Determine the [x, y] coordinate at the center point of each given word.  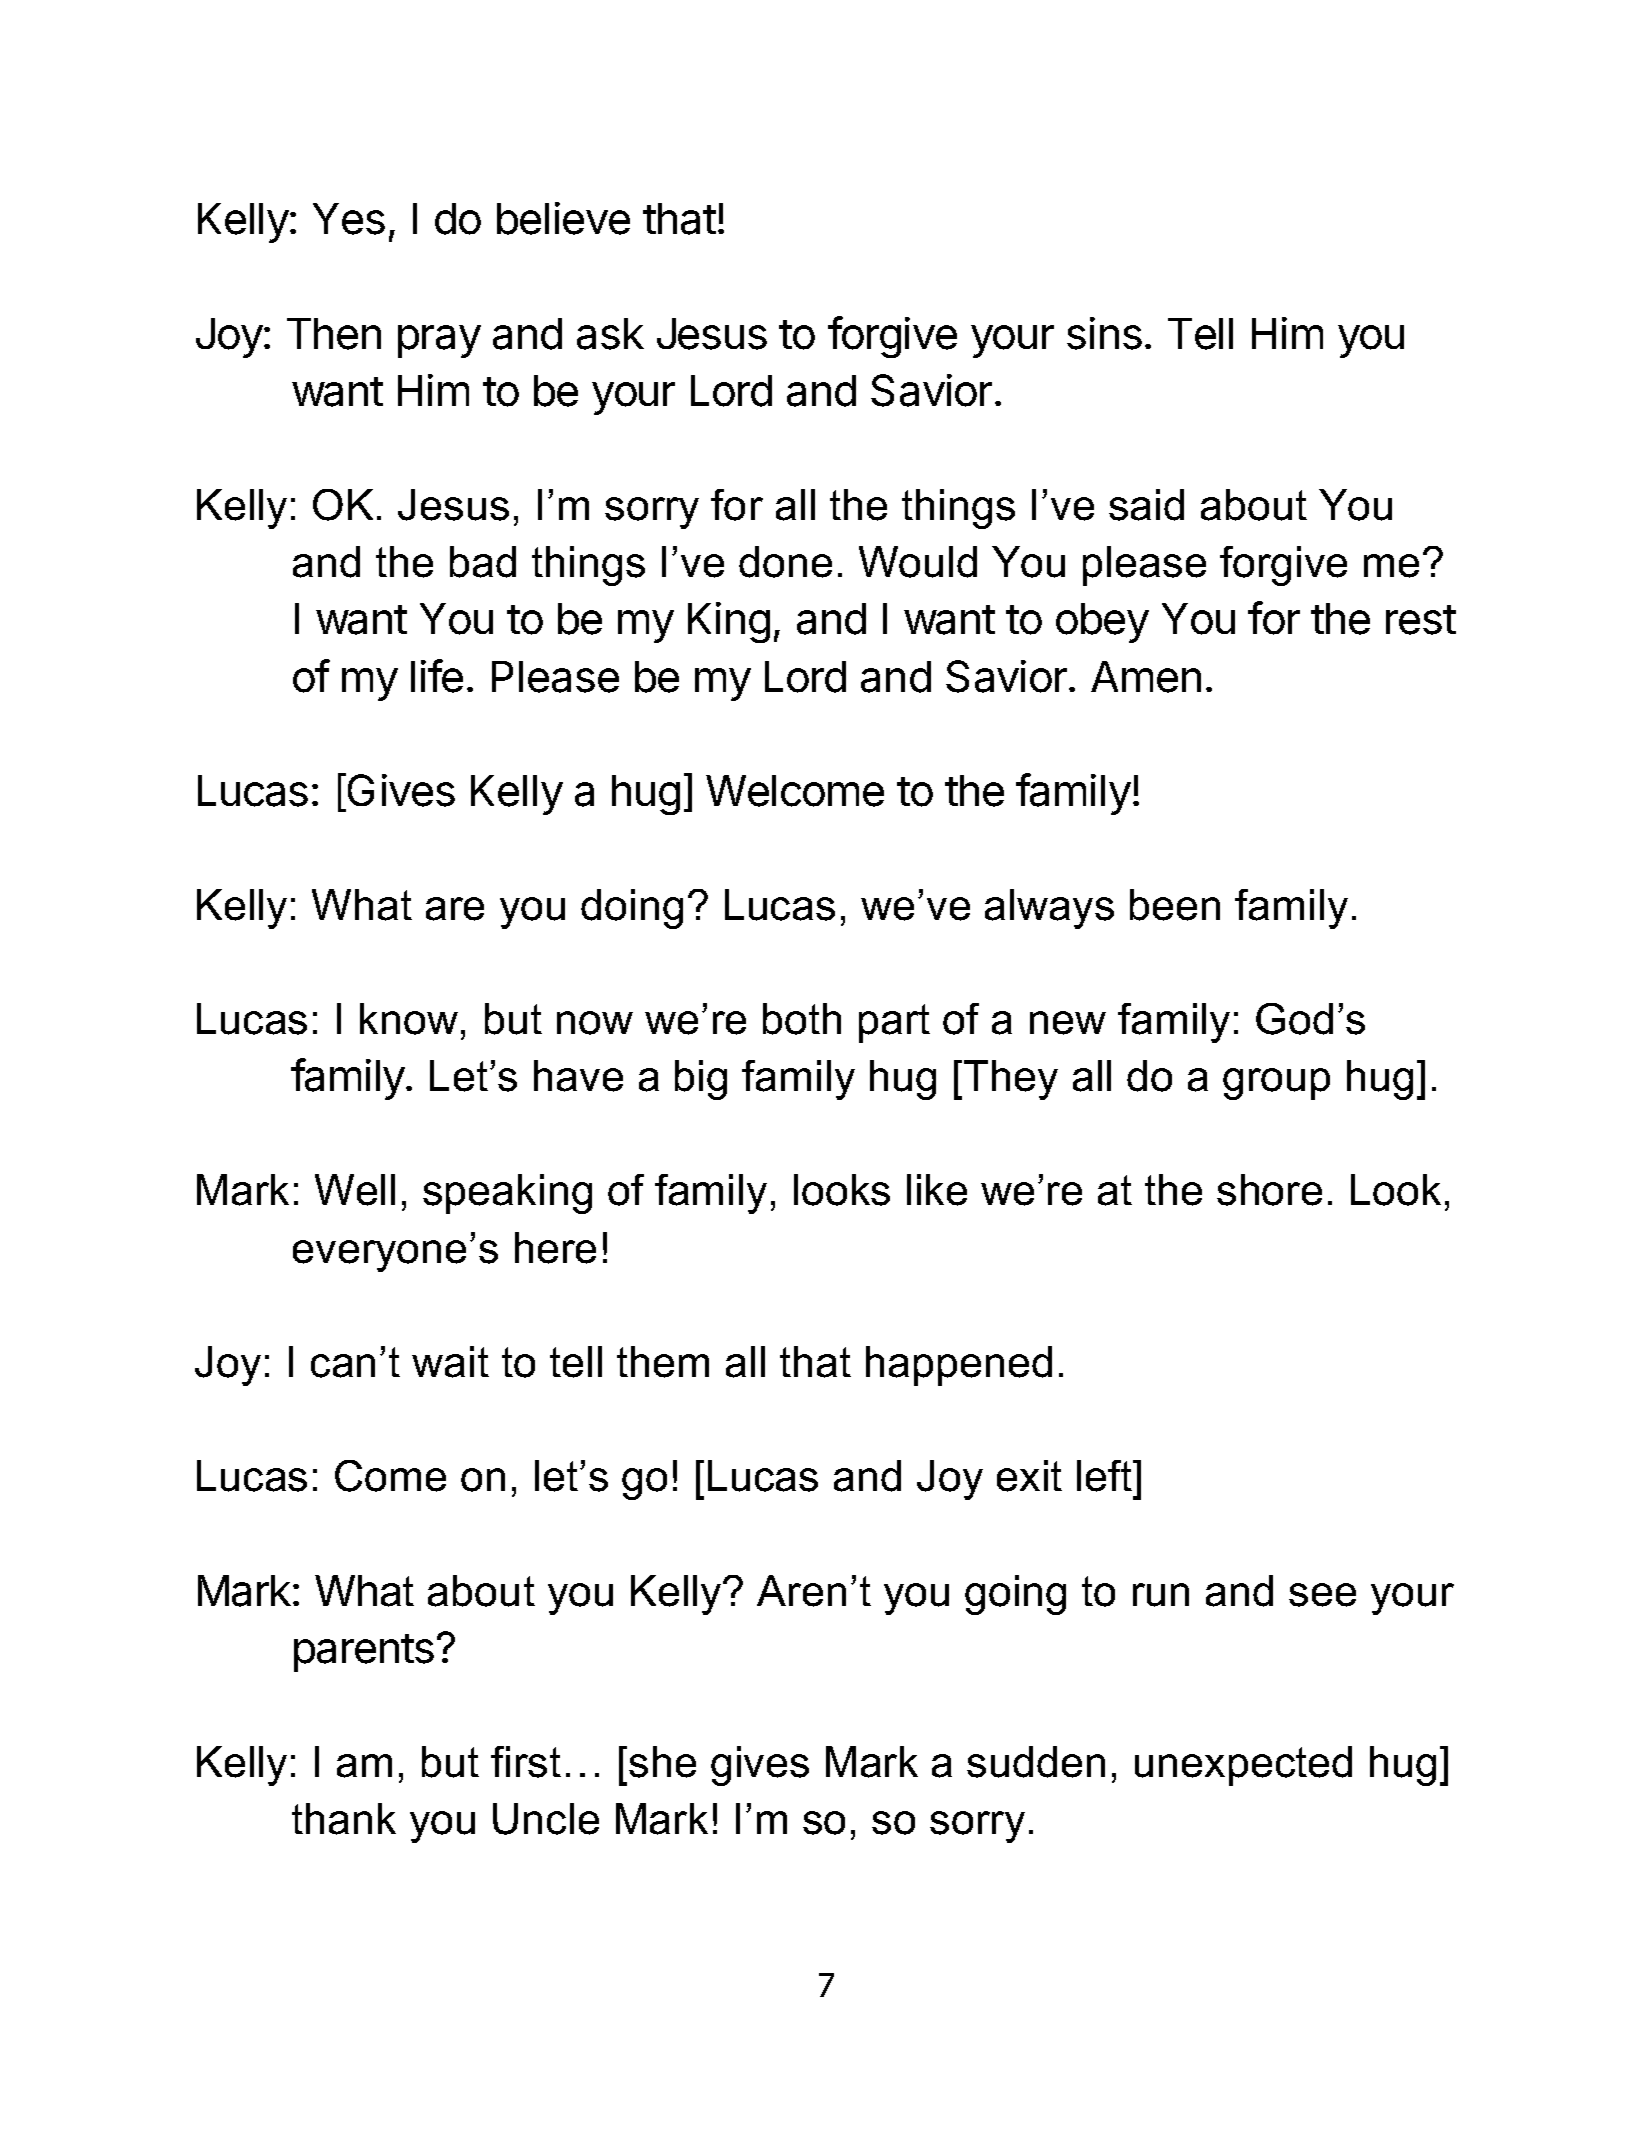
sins [1104, 333]
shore [1269, 1190]
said [1146, 505]
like [937, 1190]
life [437, 676]
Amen [1146, 677]
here [555, 1248]
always [1049, 909]
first [526, 1762]
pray [439, 341]
